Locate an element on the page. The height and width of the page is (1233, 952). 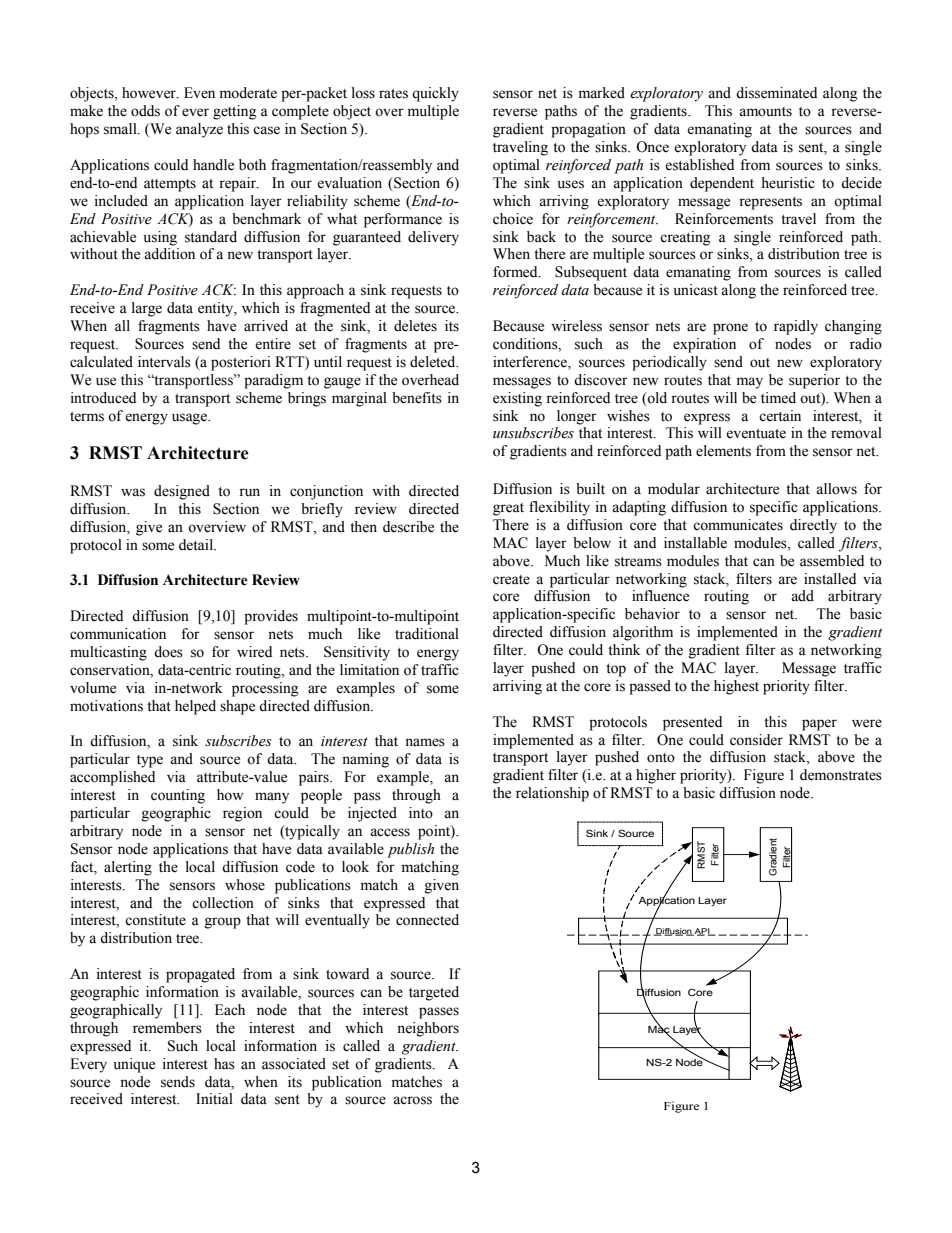
names is located at coordinates (425, 742).
